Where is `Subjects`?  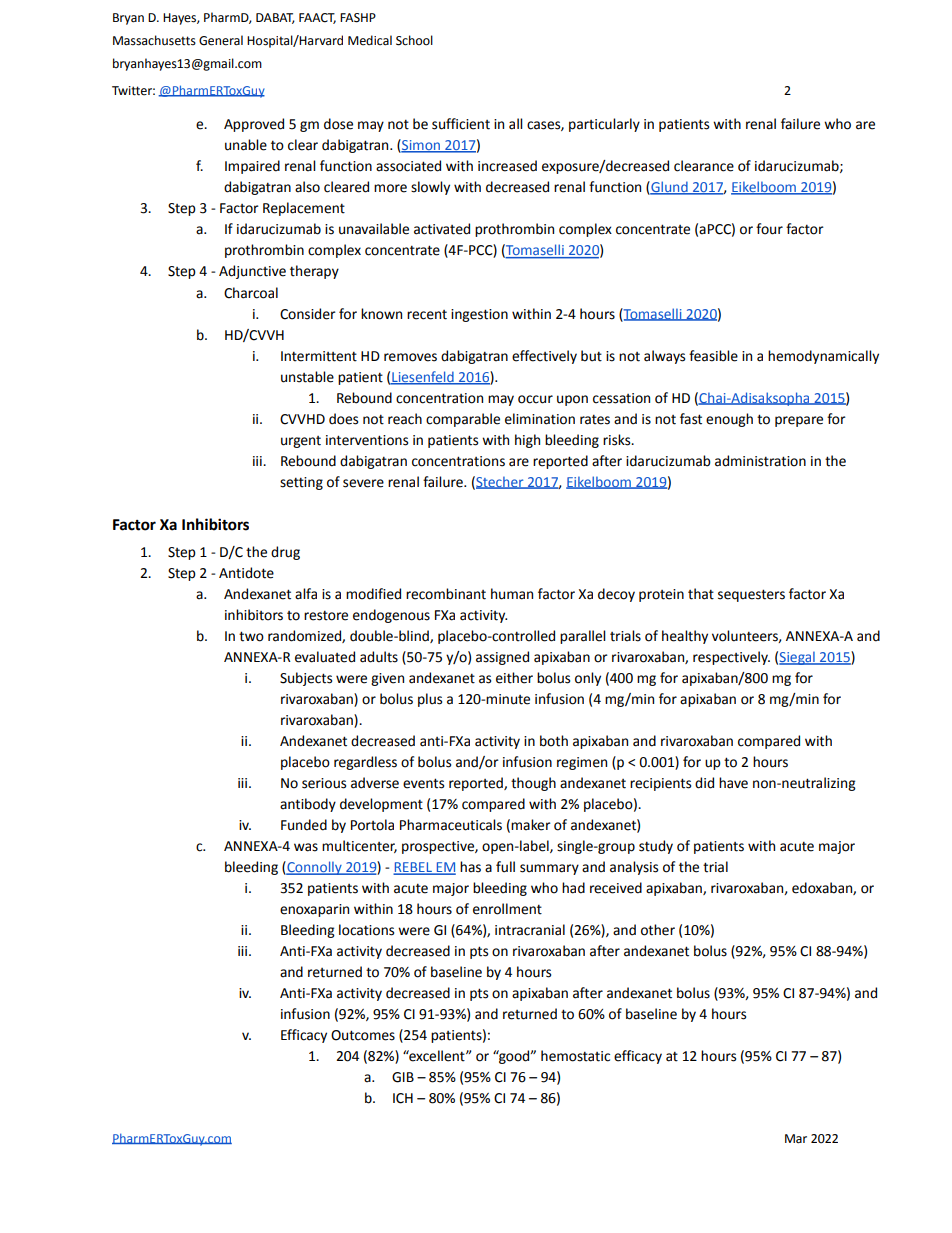 Subjects is located at coordinates (306, 679).
